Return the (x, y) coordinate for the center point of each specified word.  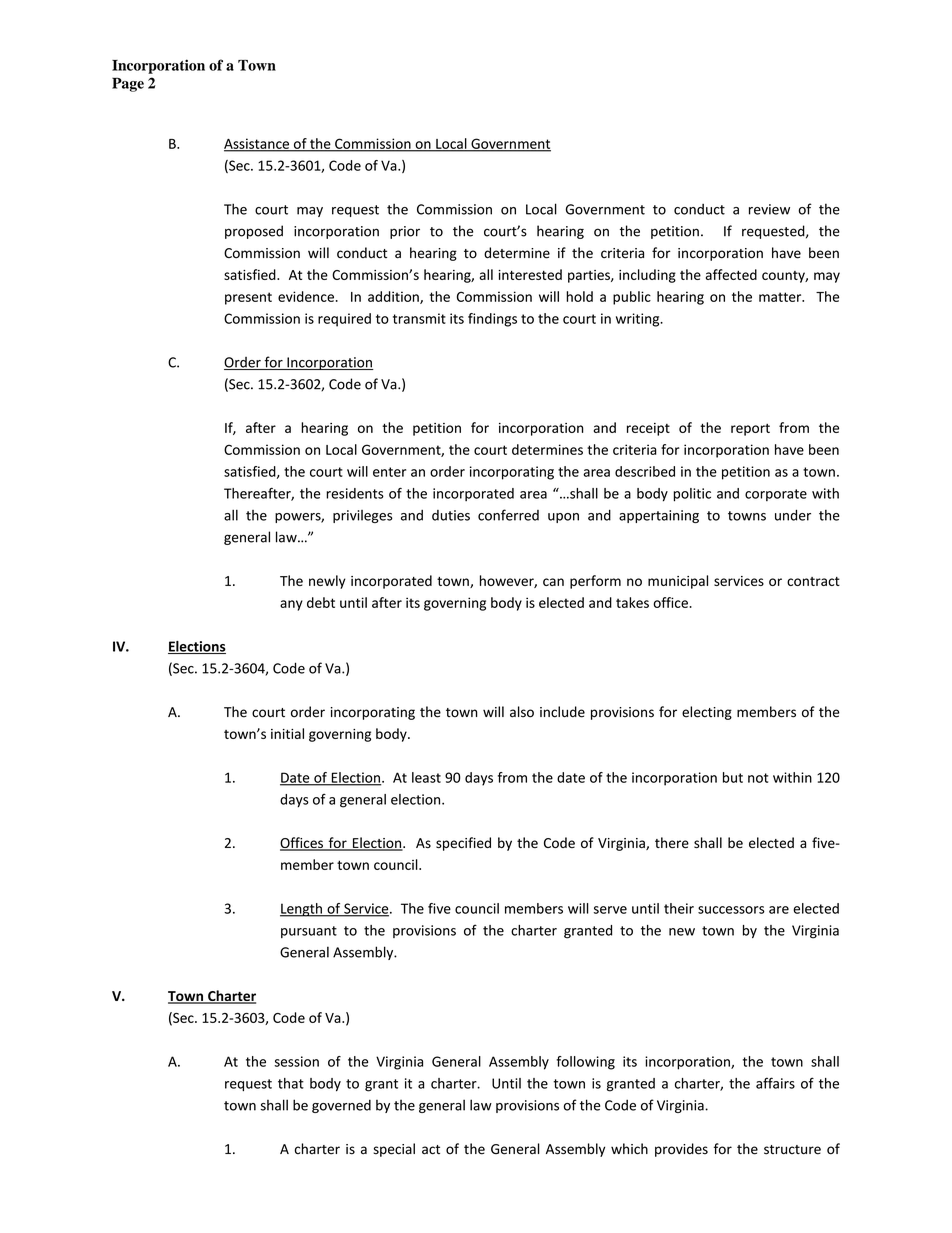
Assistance (257, 144)
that (291, 1083)
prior (405, 232)
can (553, 582)
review (769, 209)
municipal (678, 582)
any (291, 605)
